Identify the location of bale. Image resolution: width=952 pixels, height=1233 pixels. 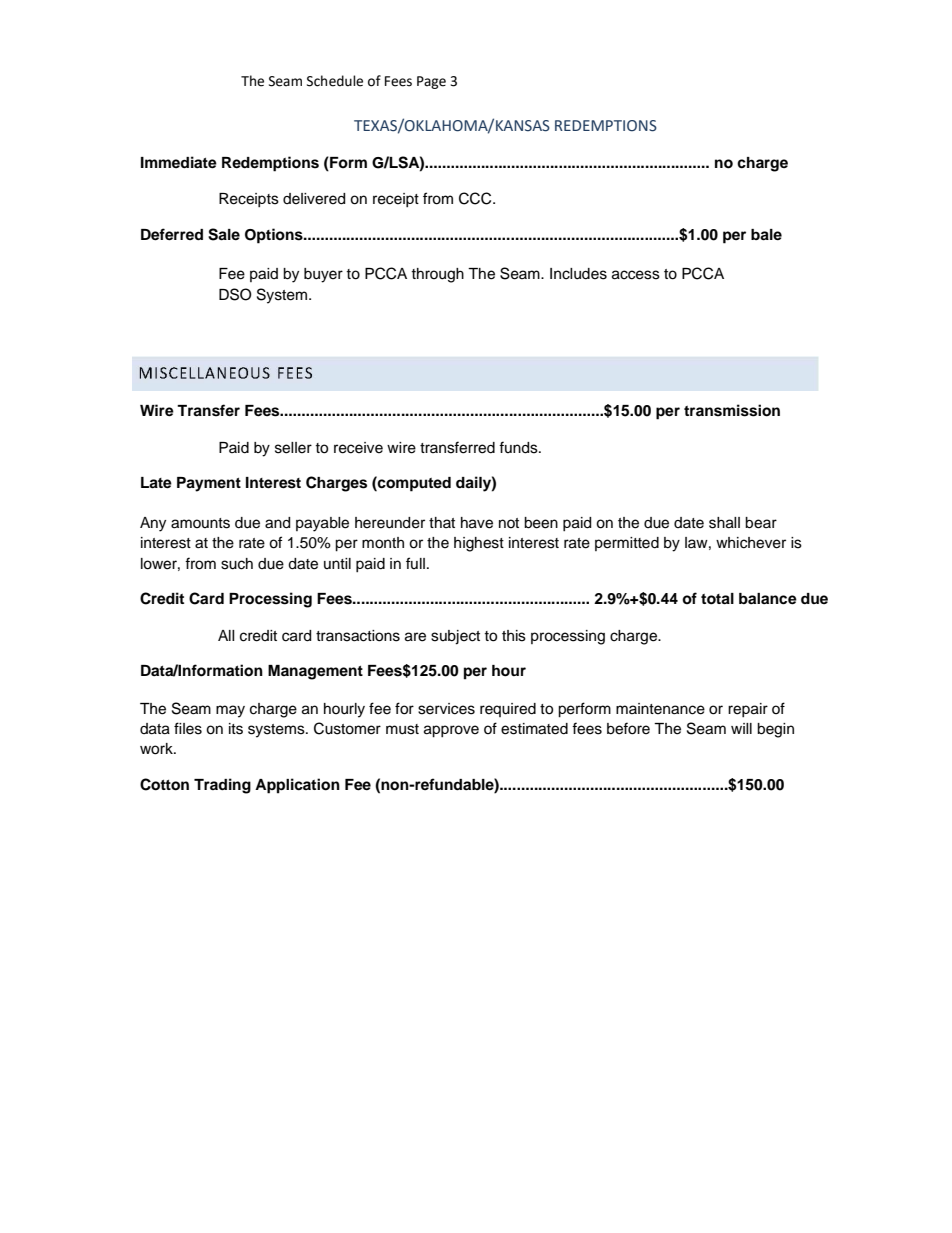
(766, 235).
